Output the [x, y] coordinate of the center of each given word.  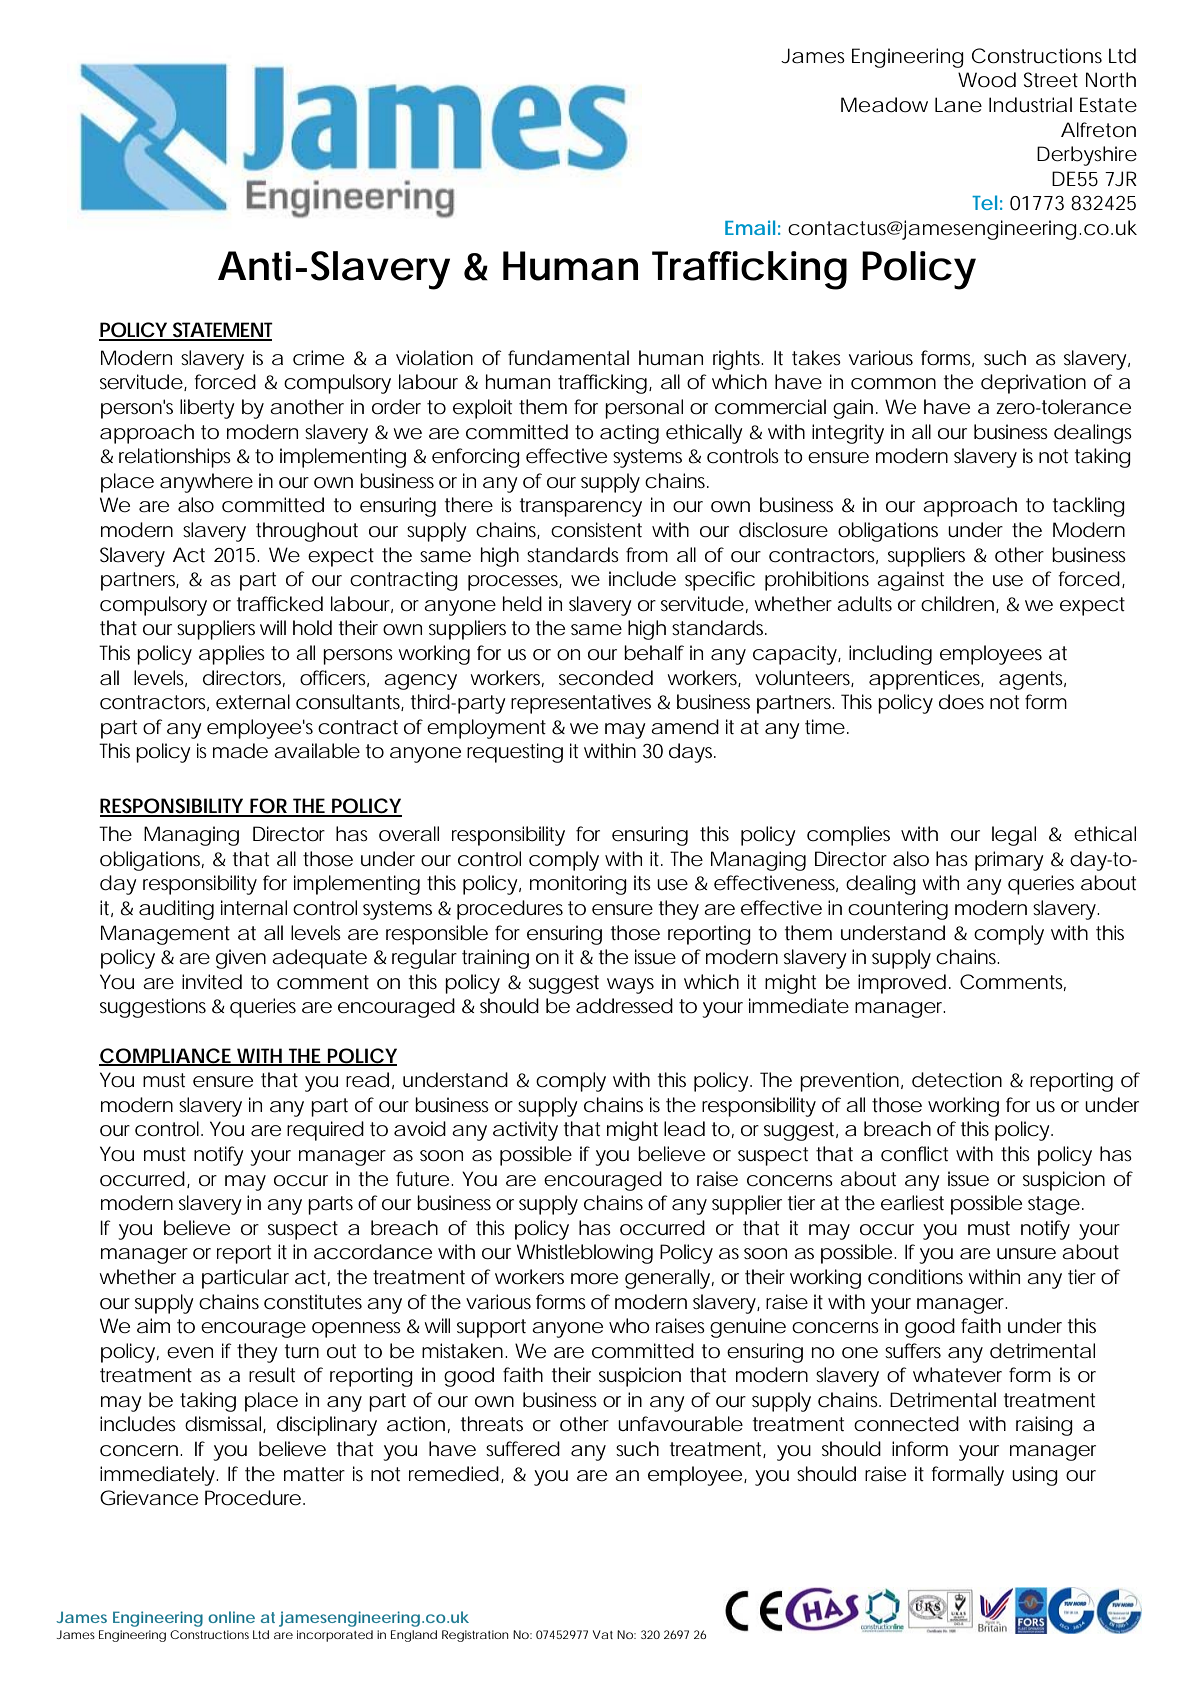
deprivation [1033, 384]
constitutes [313, 1302]
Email [750, 227]
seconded [606, 678]
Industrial [1030, 105]
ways [630, 986]
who [629, 1326]
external [253, 702]
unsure [1026, 1254]
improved [902, 984]
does [961, 702]
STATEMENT [222, 331]
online [231, 1617]
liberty [207, 409]
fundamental [568, 358]
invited [212, 982]
